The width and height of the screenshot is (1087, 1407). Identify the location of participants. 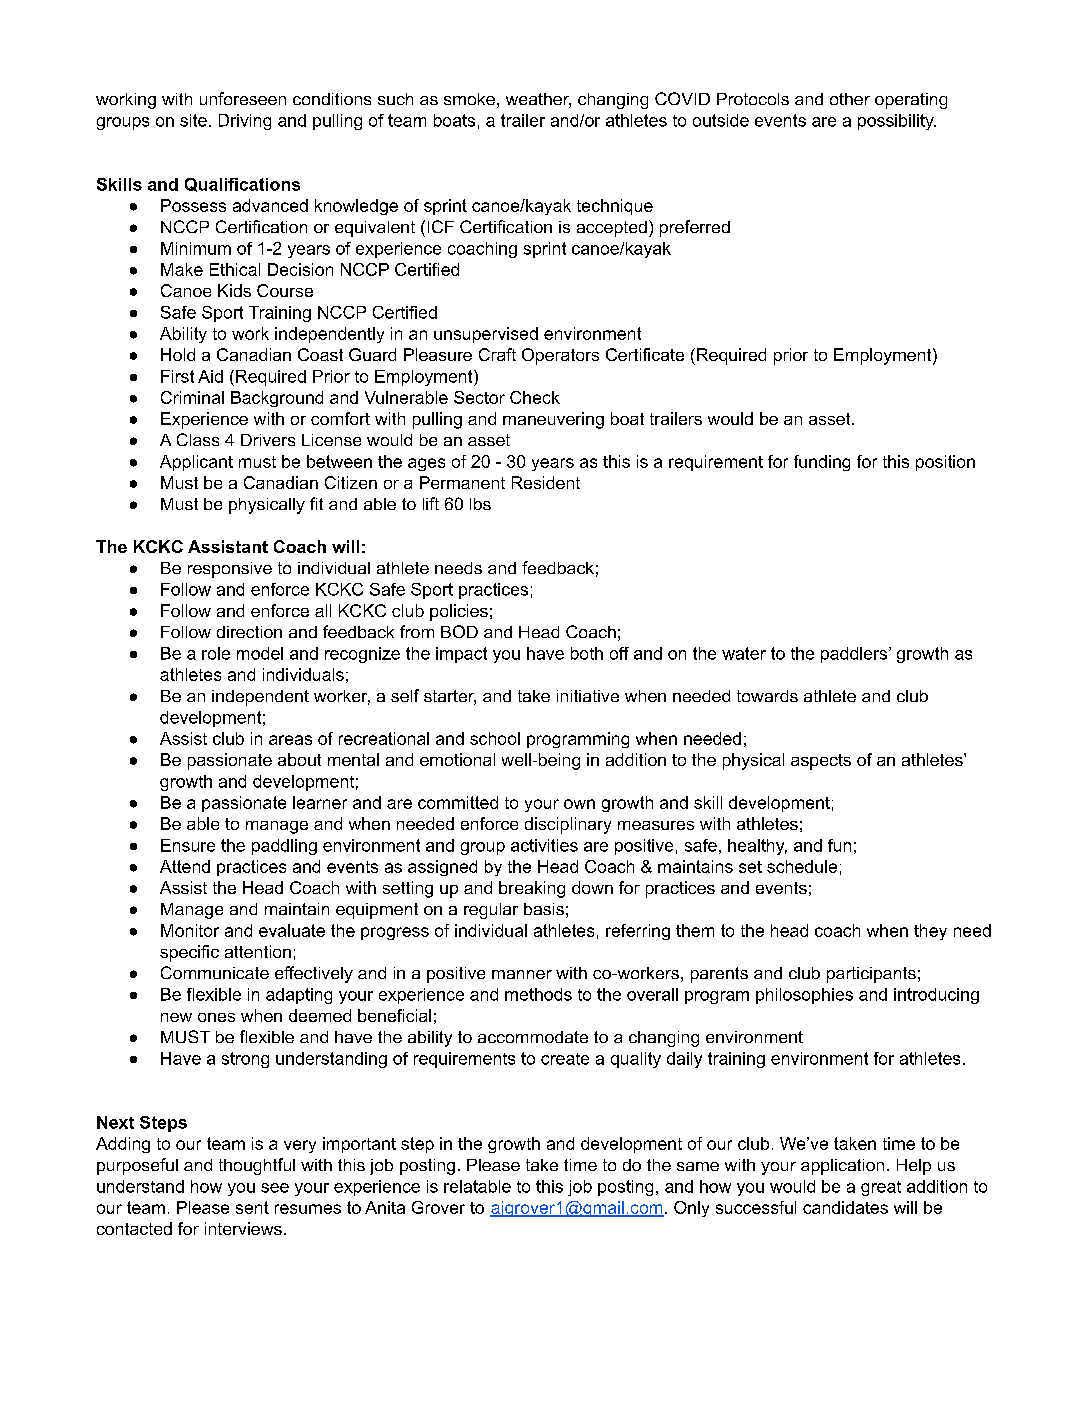
(871, 975).
